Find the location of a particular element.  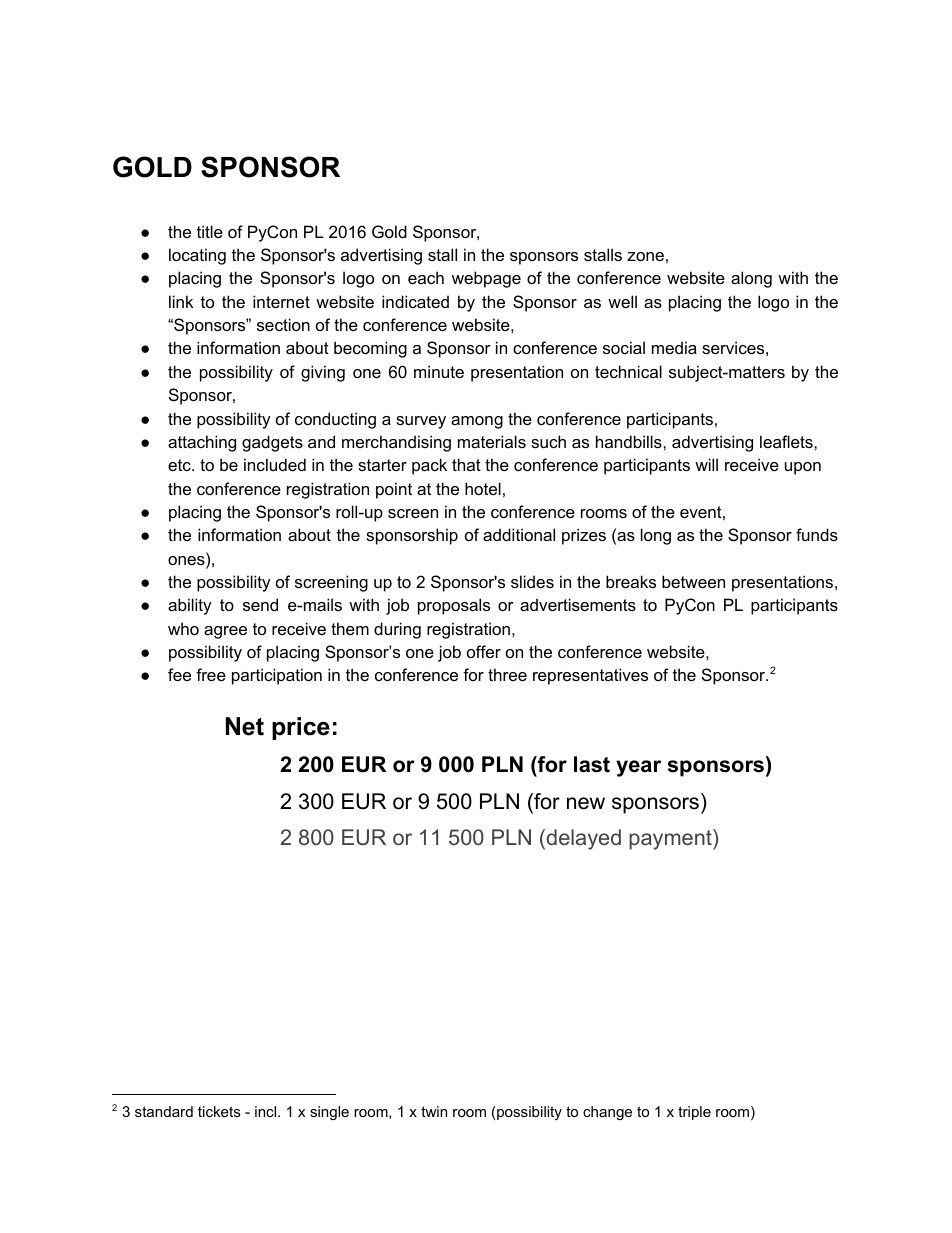

price is located at coordinates (301, 728).
